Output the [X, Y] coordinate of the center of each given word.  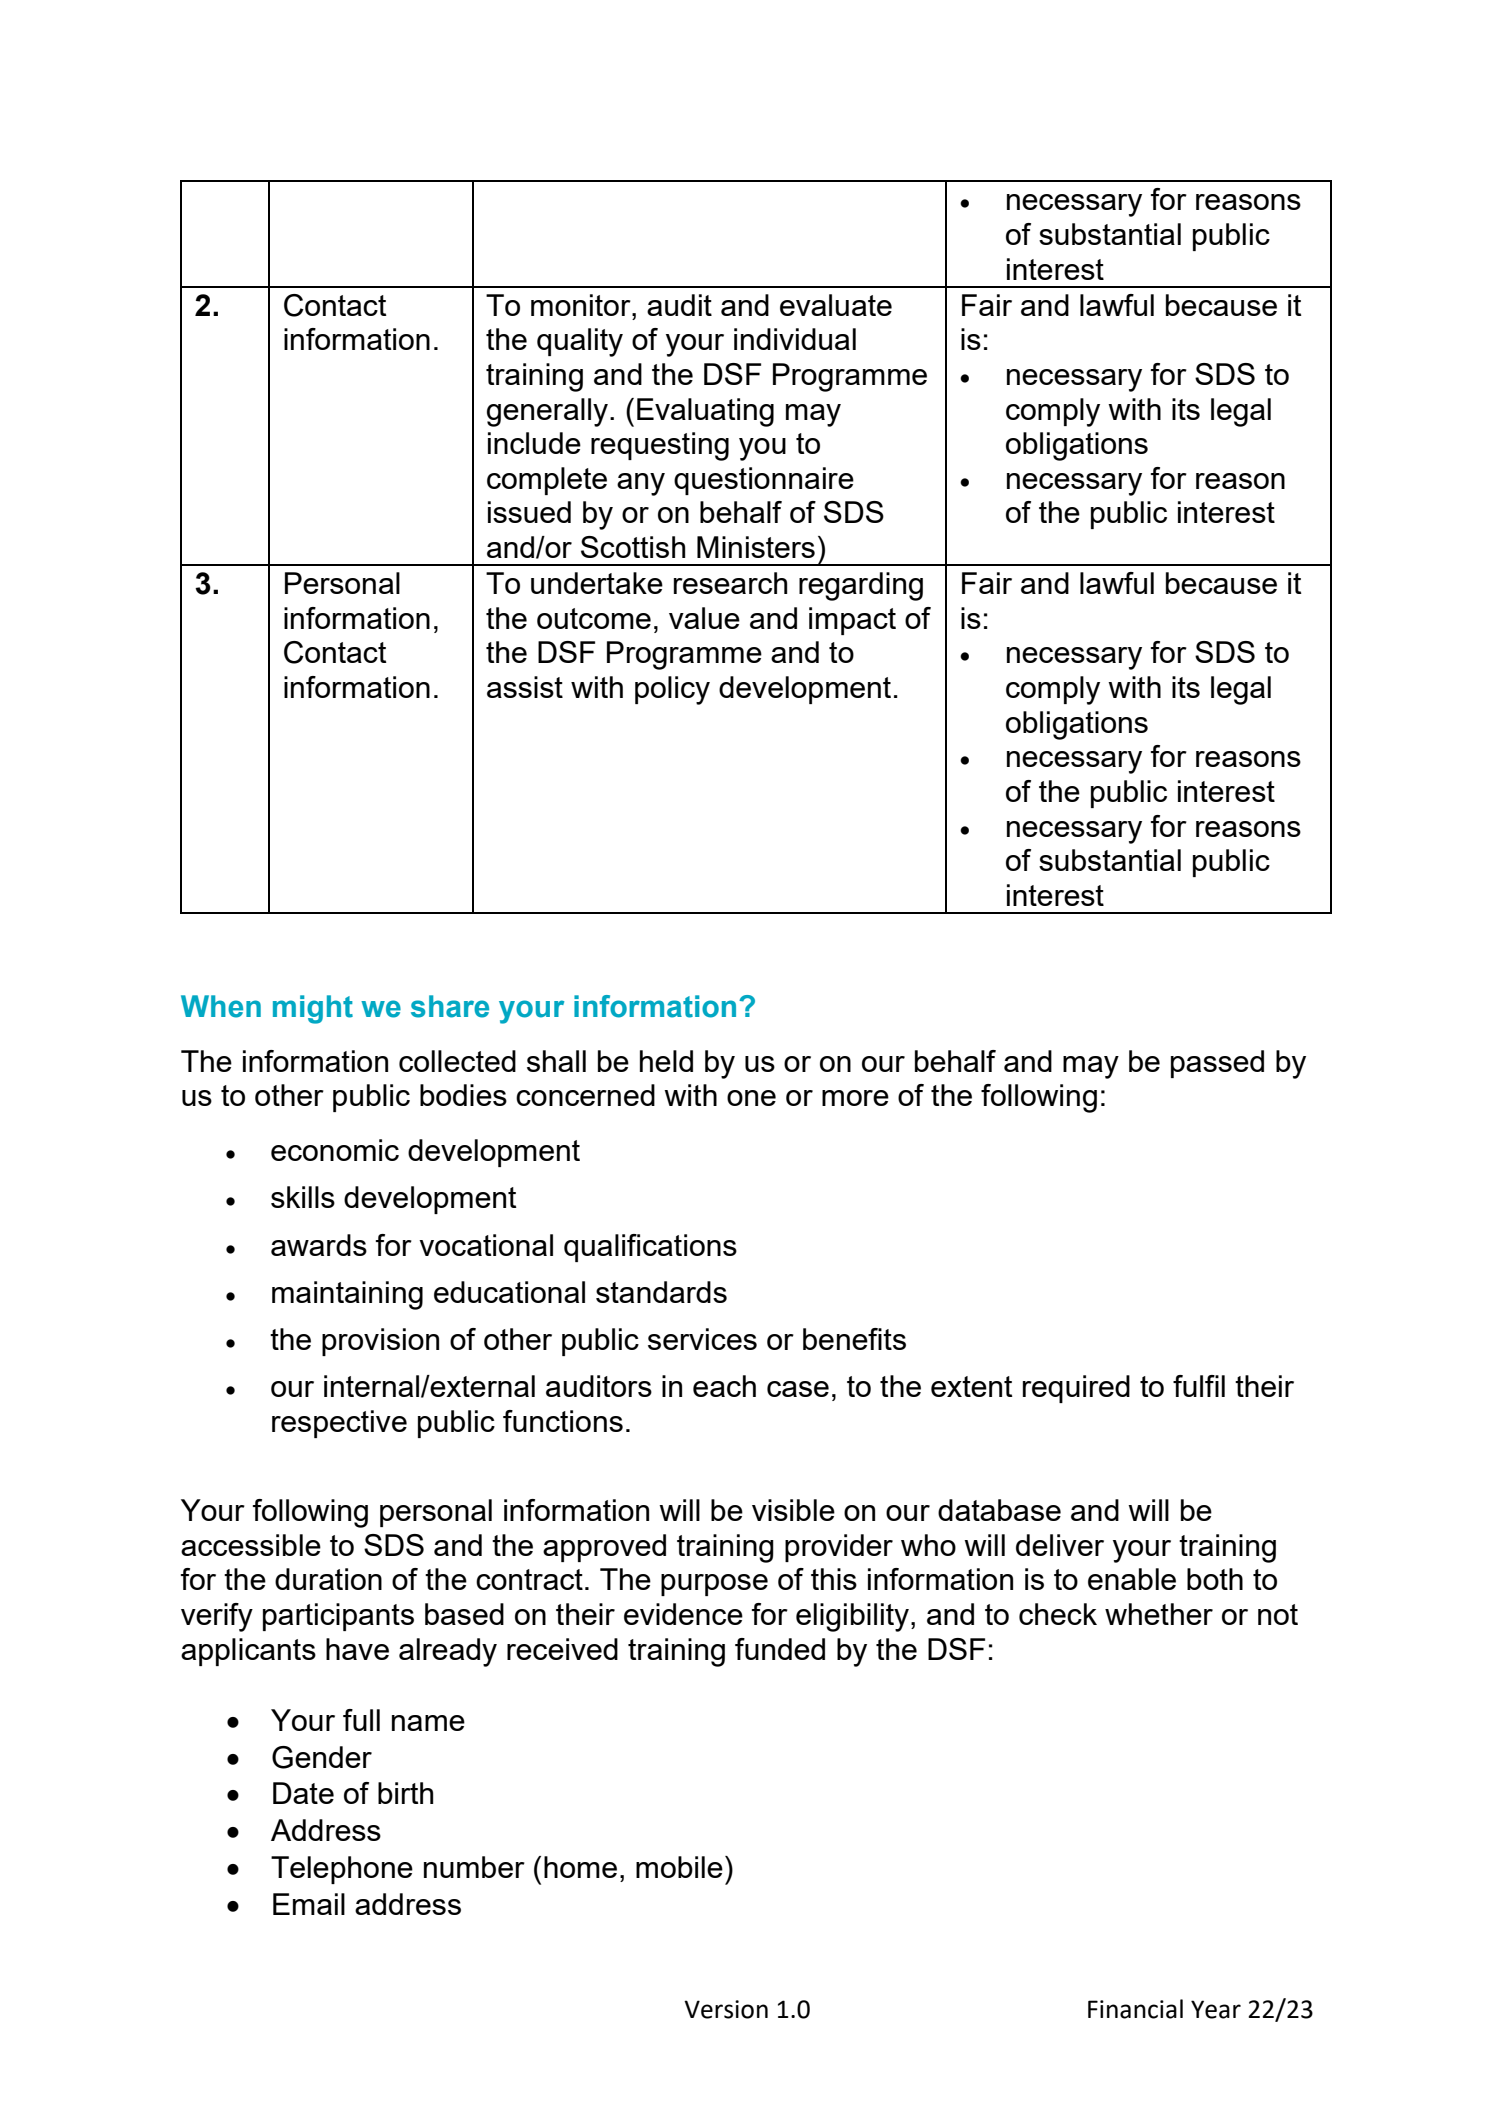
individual [795, 339]
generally [547, 412]
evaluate [836, 305]
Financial [1135, 2009]
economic [335, 1150]
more [855, 1098]
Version [726, 2009]
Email [309, 1904]
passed [1217, 1064]
